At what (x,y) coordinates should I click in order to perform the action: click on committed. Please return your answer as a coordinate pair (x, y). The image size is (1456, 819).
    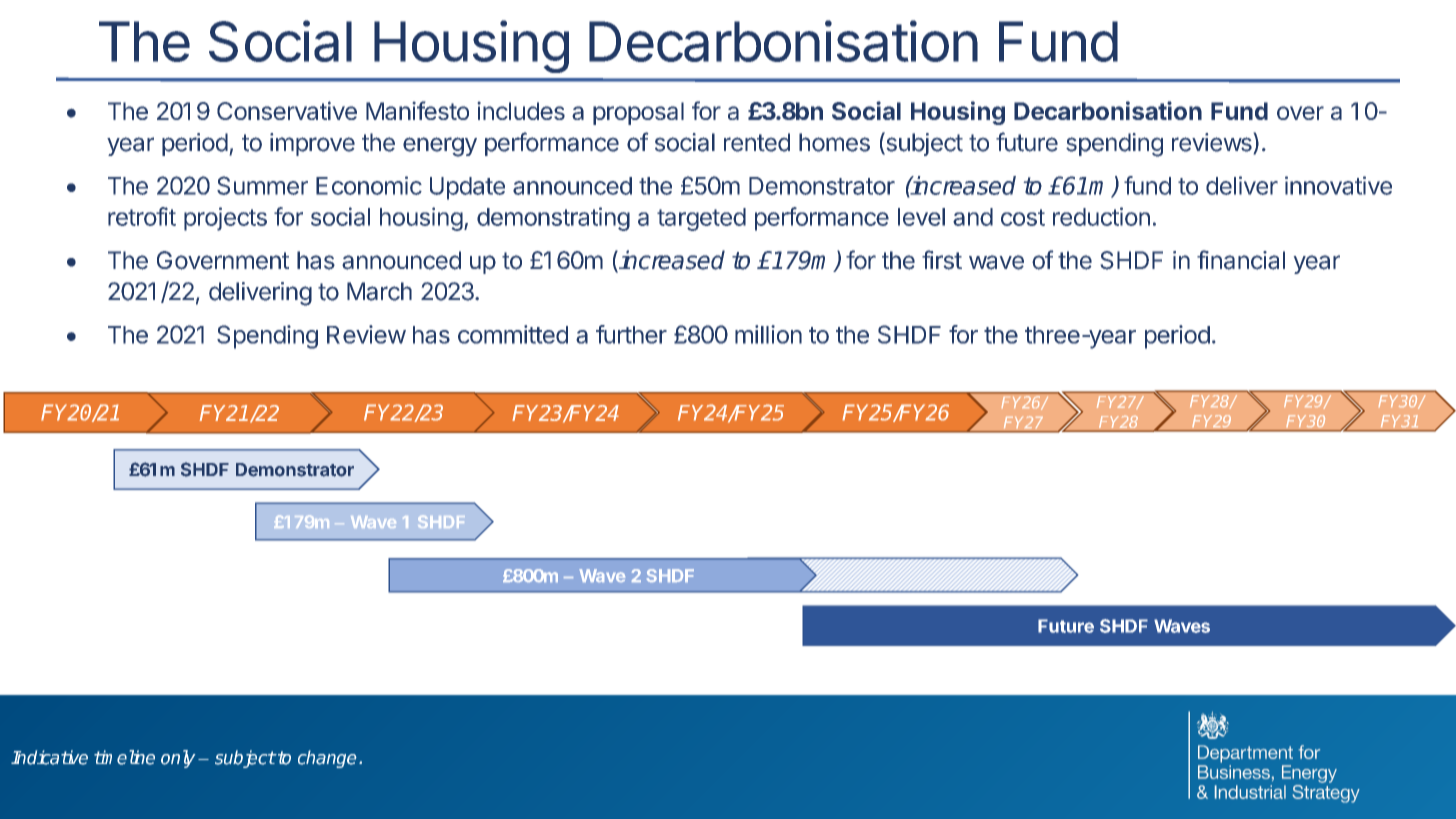
    Looking at the image, I should click on (513, 334).
